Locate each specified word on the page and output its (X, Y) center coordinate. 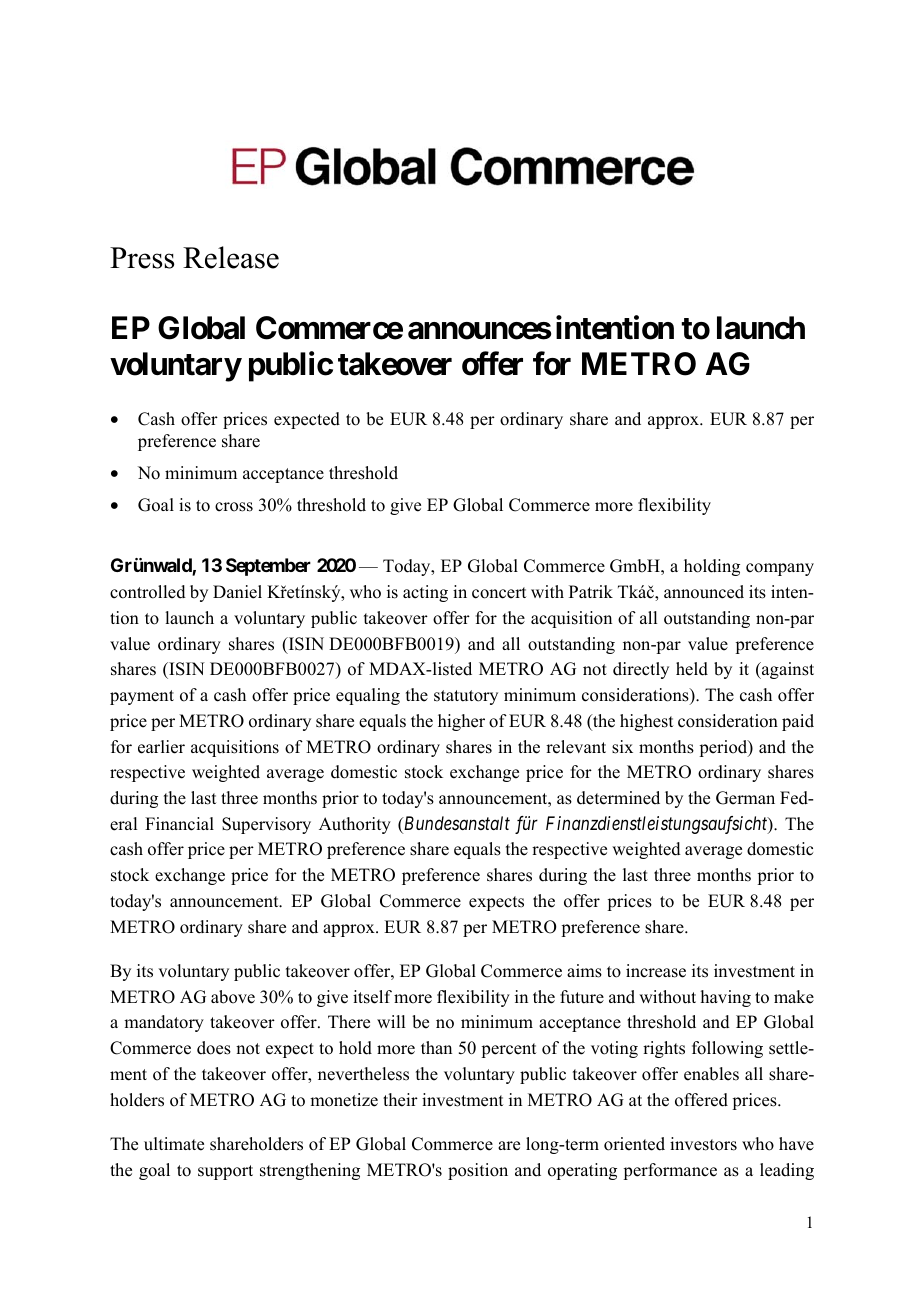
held (692, 669)
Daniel (237, 592)
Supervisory (266, 825)
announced (704, 592)
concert (499, 593)
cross (234, 507)
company (780, 569)
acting (425, 593)
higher (461, 722)
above (233, 997)
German (745, 798)
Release (231, 257)
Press (142, 258)
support (225, 1172)
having (726, 998)
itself (372, 997)
